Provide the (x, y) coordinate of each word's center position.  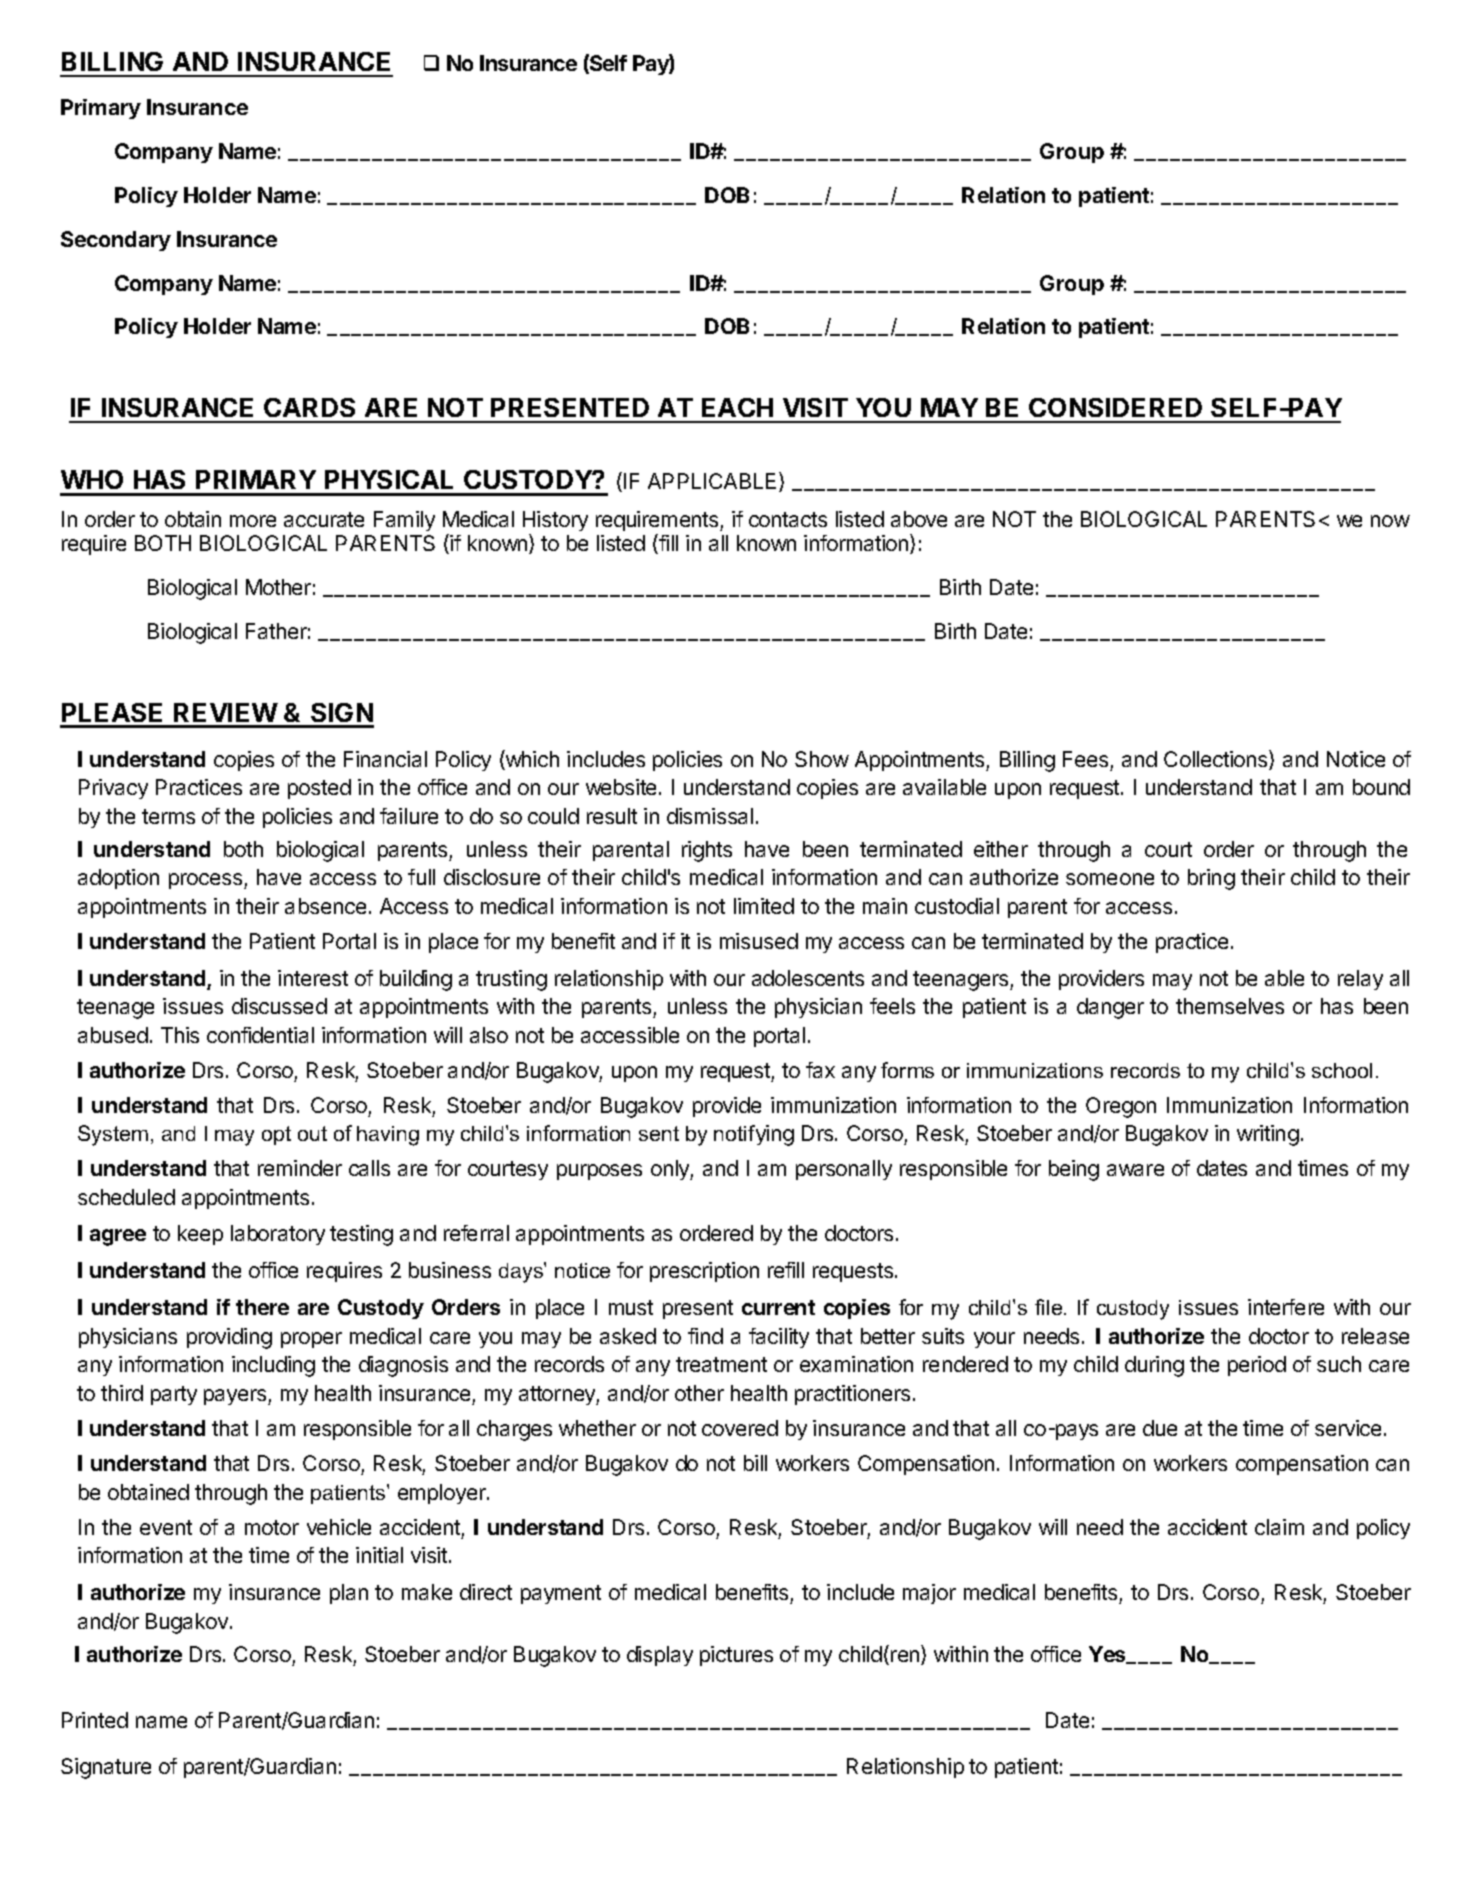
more (253, 521)
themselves (1230, 1006)
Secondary (116, 241)
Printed (95, 1720)
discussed (279, 1006)
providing (229, 1338)
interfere (1286, 1307)
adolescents (808, 978)
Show (822, 759)
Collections (1217, 760)
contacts (788, 519)
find (705, 1336)
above (919, 519)
